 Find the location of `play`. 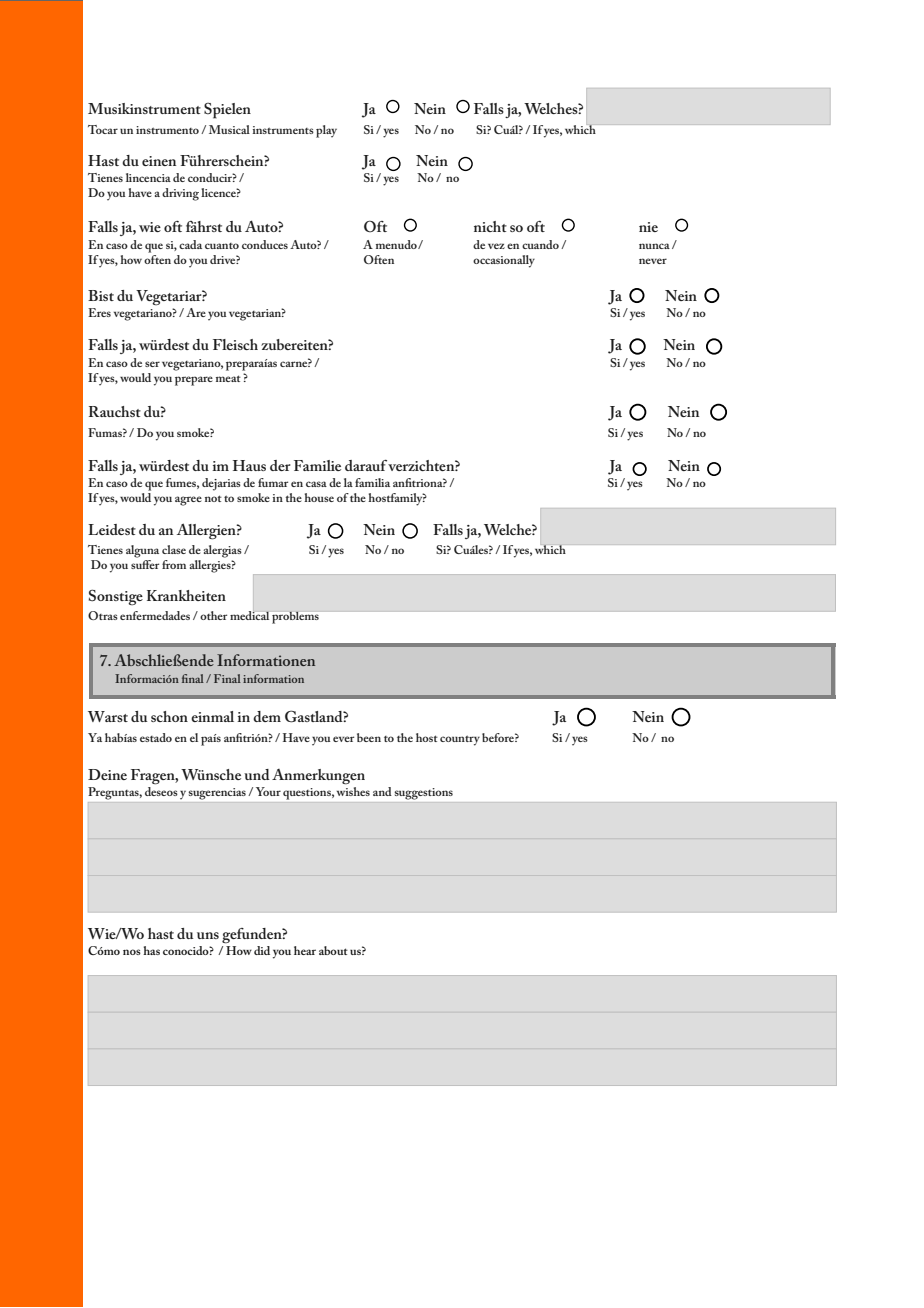

play is located at coordinates (326, 131).
